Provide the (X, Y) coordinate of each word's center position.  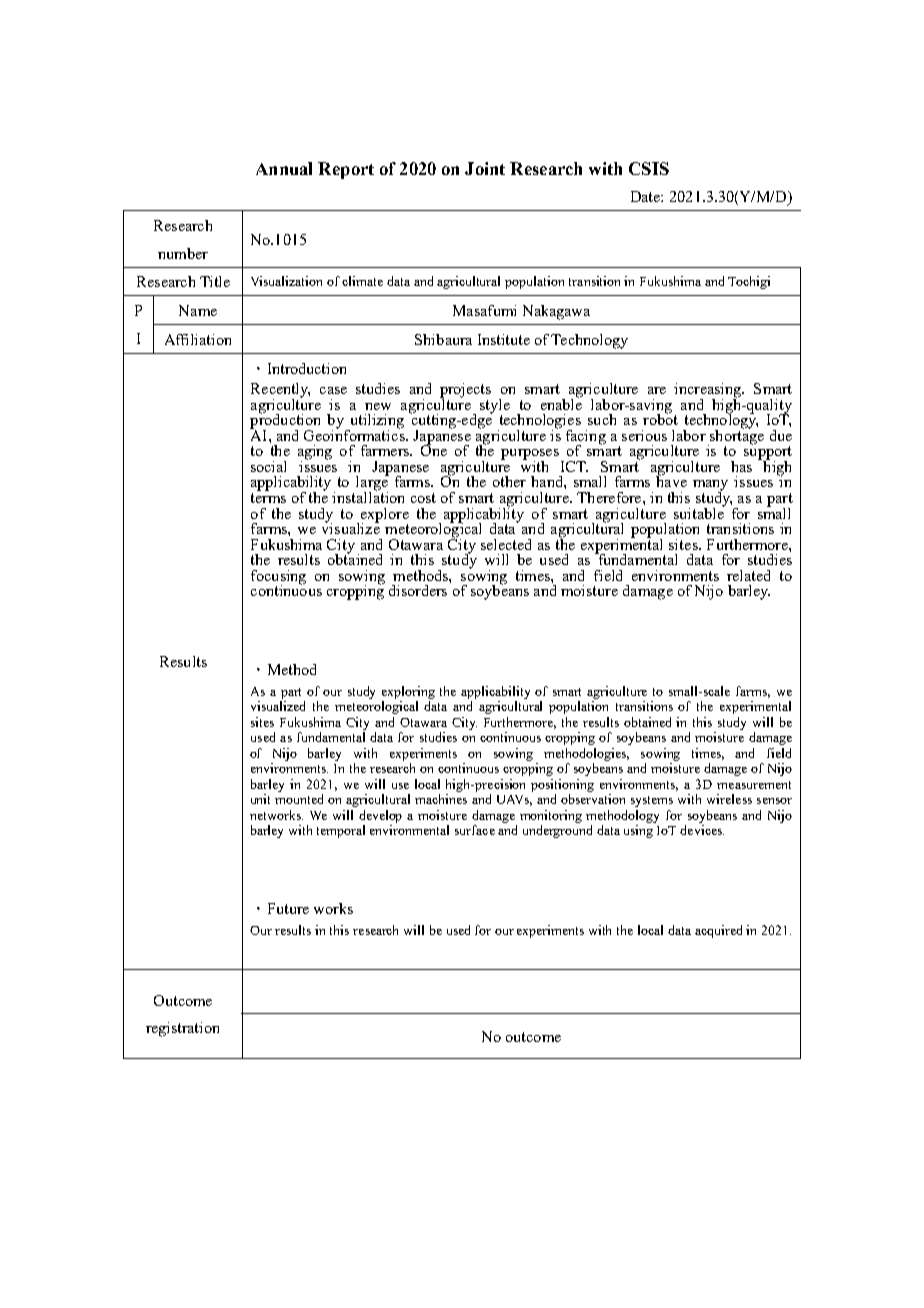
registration (182, 1029)
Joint (485, 168)
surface (475, 830)
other (509, 481)
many (710, 486)
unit (260, 799)
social (268, 466)
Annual (284, 168)
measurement (754, 785)
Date (646, 196)
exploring (408, 692)
